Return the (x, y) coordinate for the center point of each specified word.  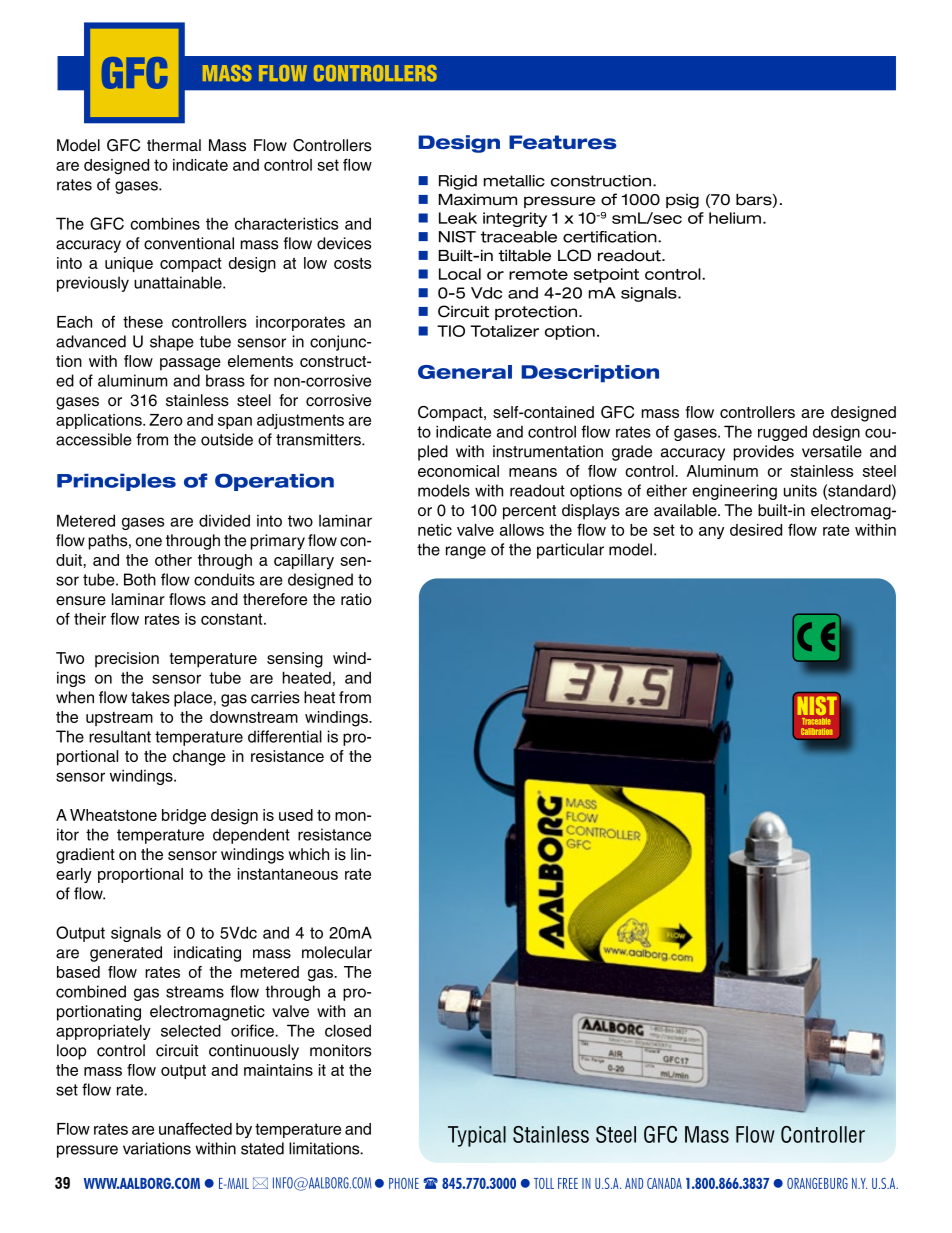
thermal (174, 145)
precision (127, 660)
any (711, 533)
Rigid (458, 182)
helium (735, 218)
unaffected (195, 1128)
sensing (295, 660)
